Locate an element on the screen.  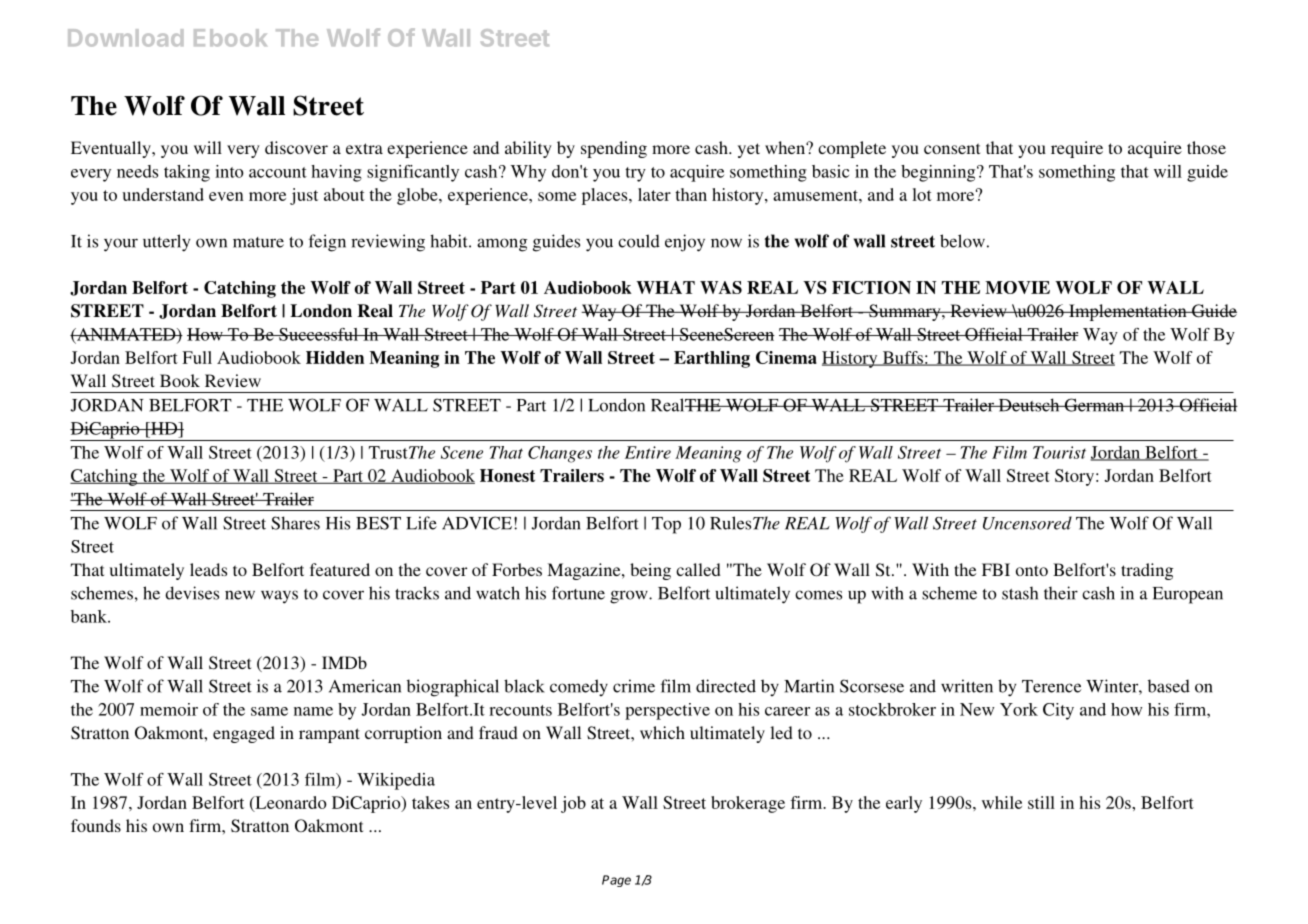
Download is located at coordinates (125, 38).
